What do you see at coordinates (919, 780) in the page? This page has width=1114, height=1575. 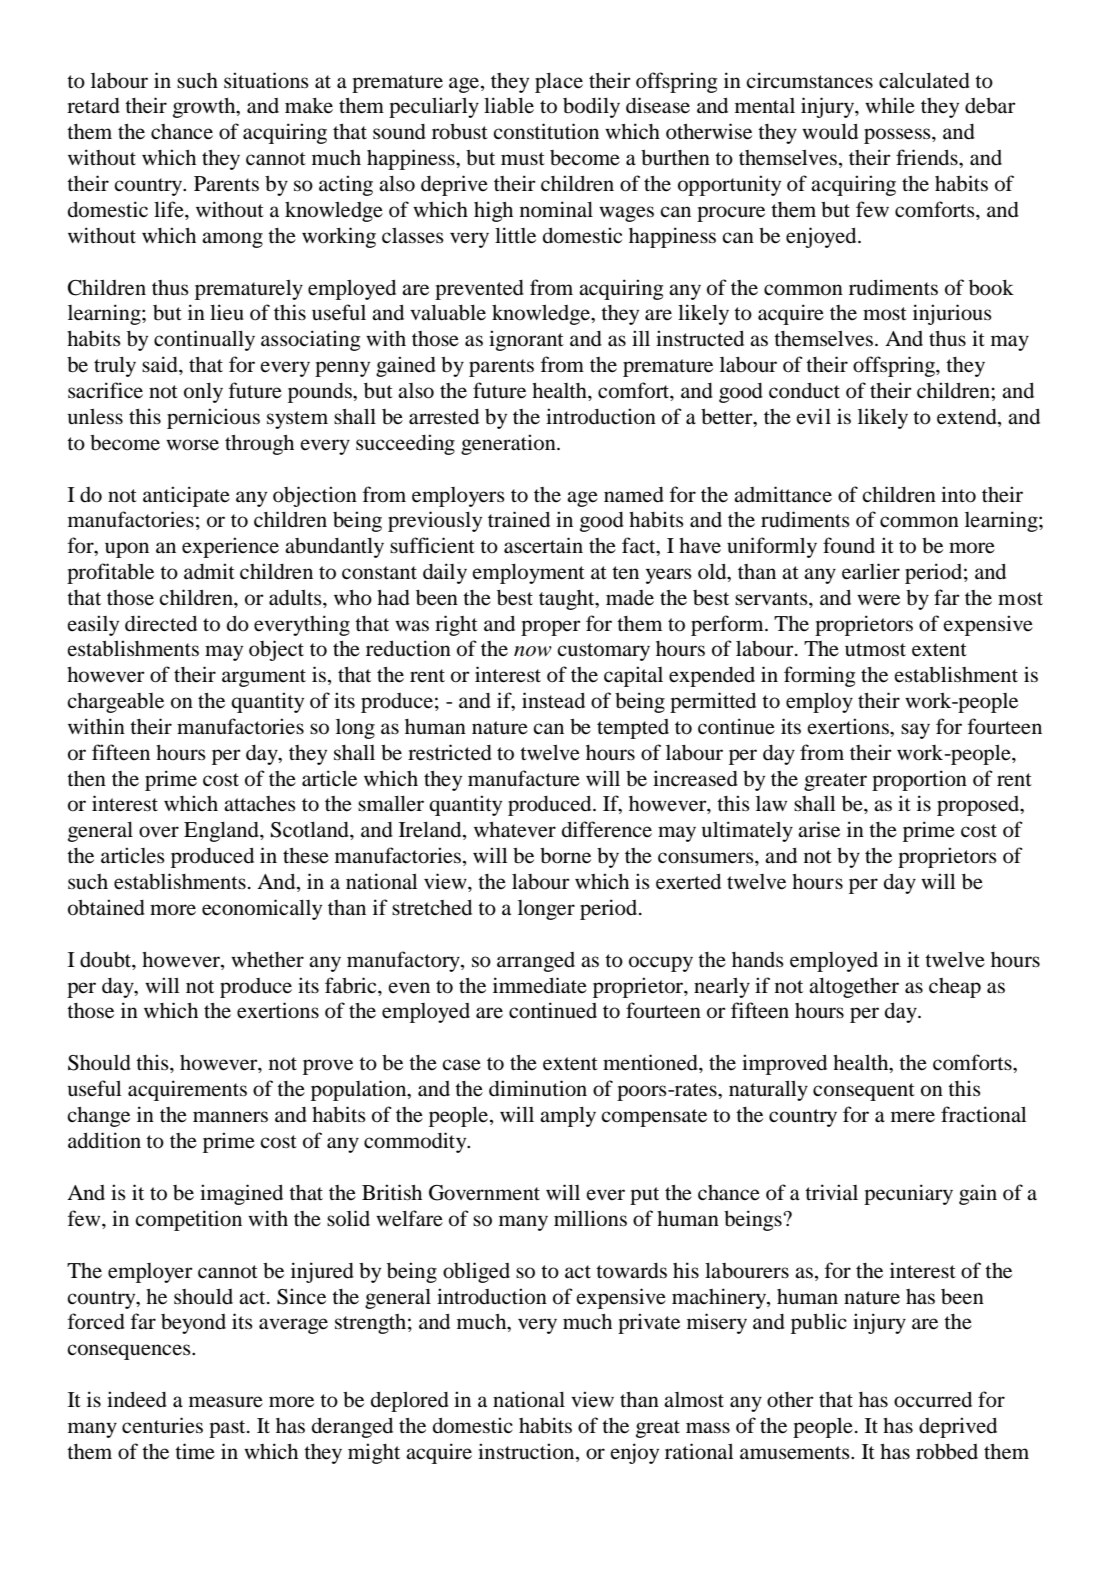 I see `proportion` at bounding box center [919, 780].
